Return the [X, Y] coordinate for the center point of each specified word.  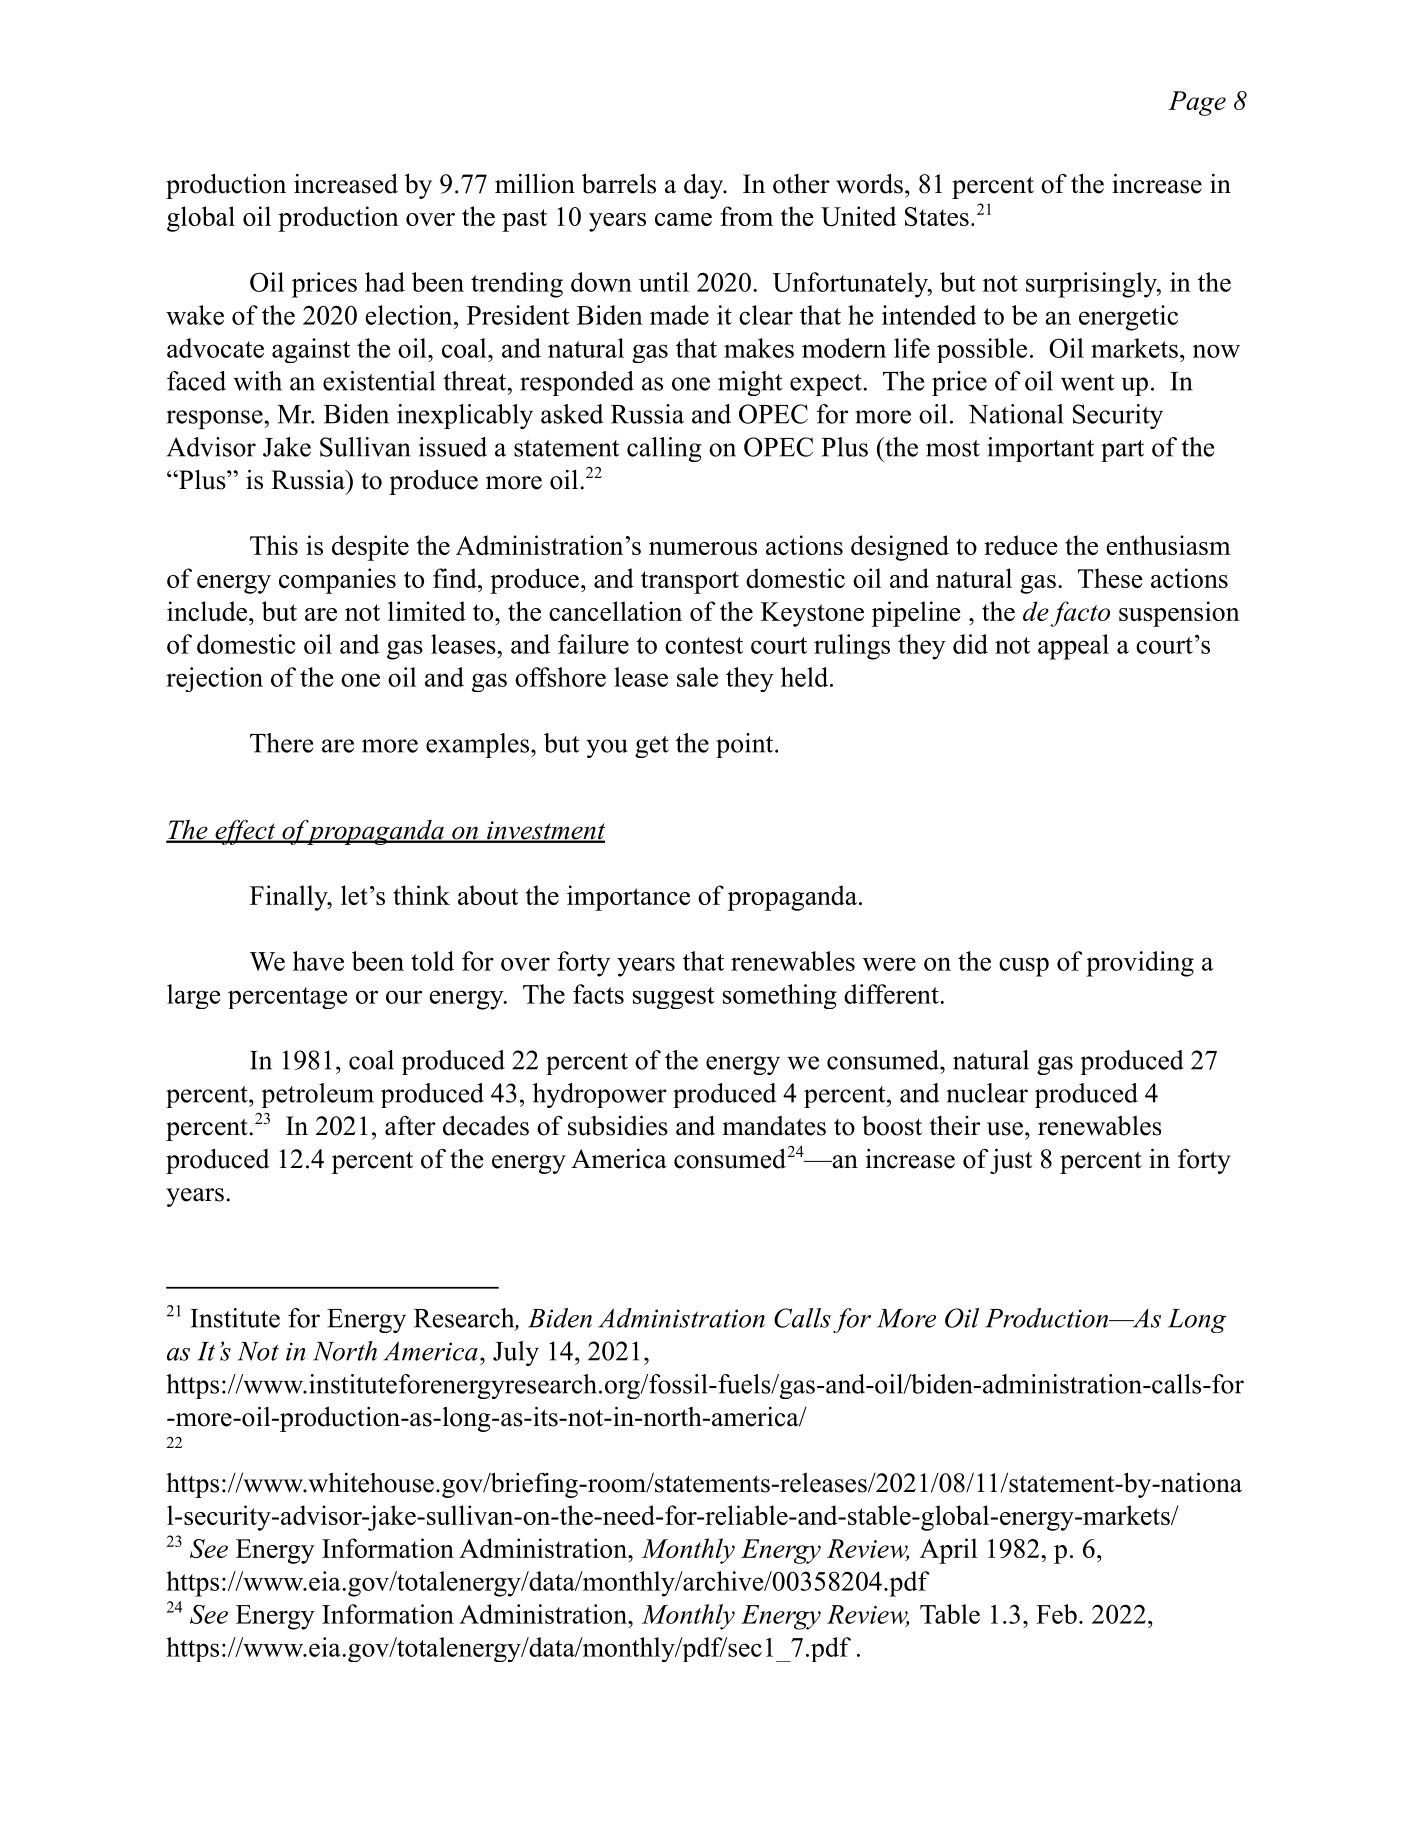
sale [697, 677]
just [1011, 1161]
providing [1140, 964]
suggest [674, 998]
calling [664, 449]
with [257, 381]
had [385, 282]
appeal [1073, 647]
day [704, 186]
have [318, 961]
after [410, 1126]
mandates [774, 1126]
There [281, 743]
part [1122, 451]
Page [1197, 103]
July [516, 1353]
